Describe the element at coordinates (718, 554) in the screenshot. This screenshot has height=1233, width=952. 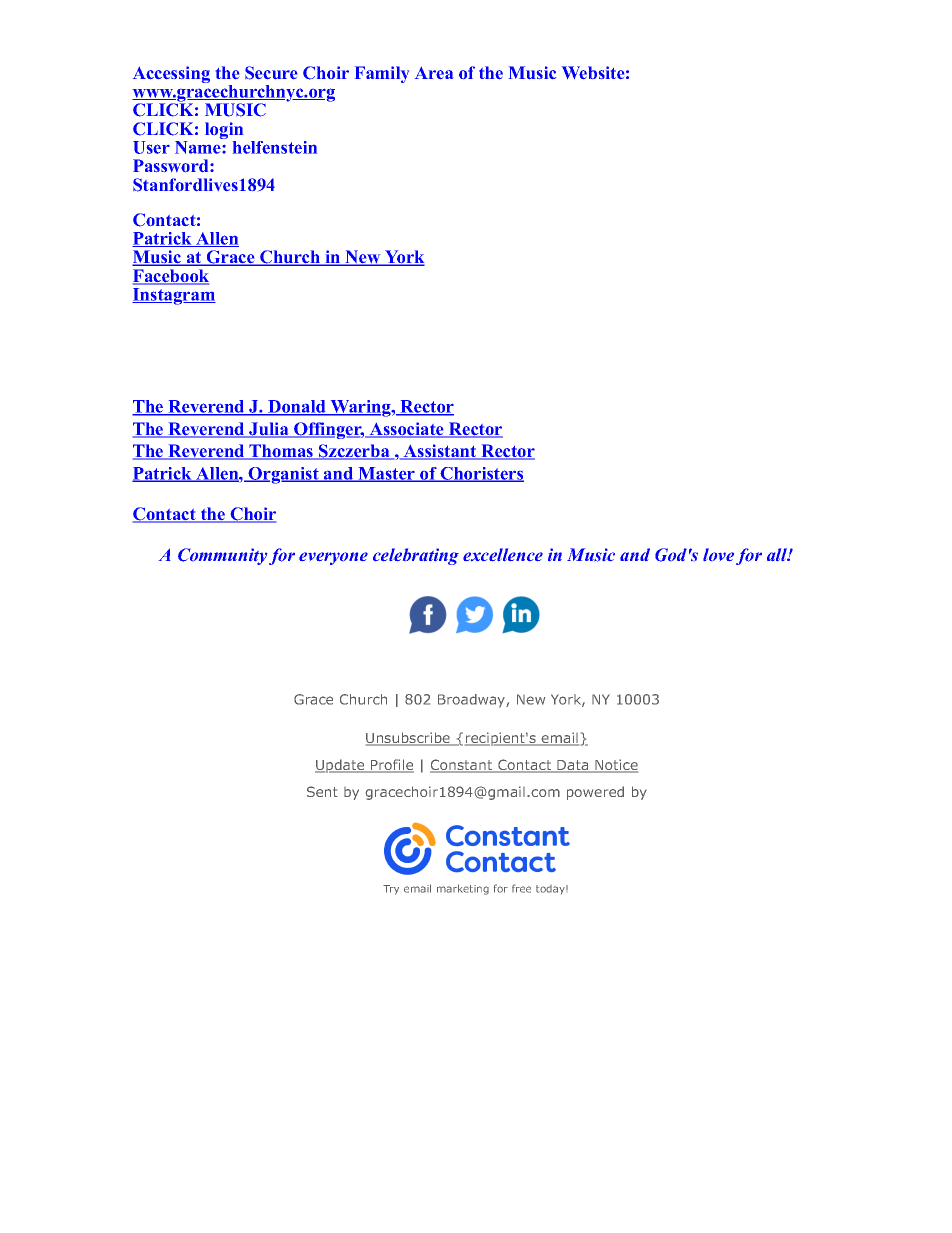
I see `love` at that location.
